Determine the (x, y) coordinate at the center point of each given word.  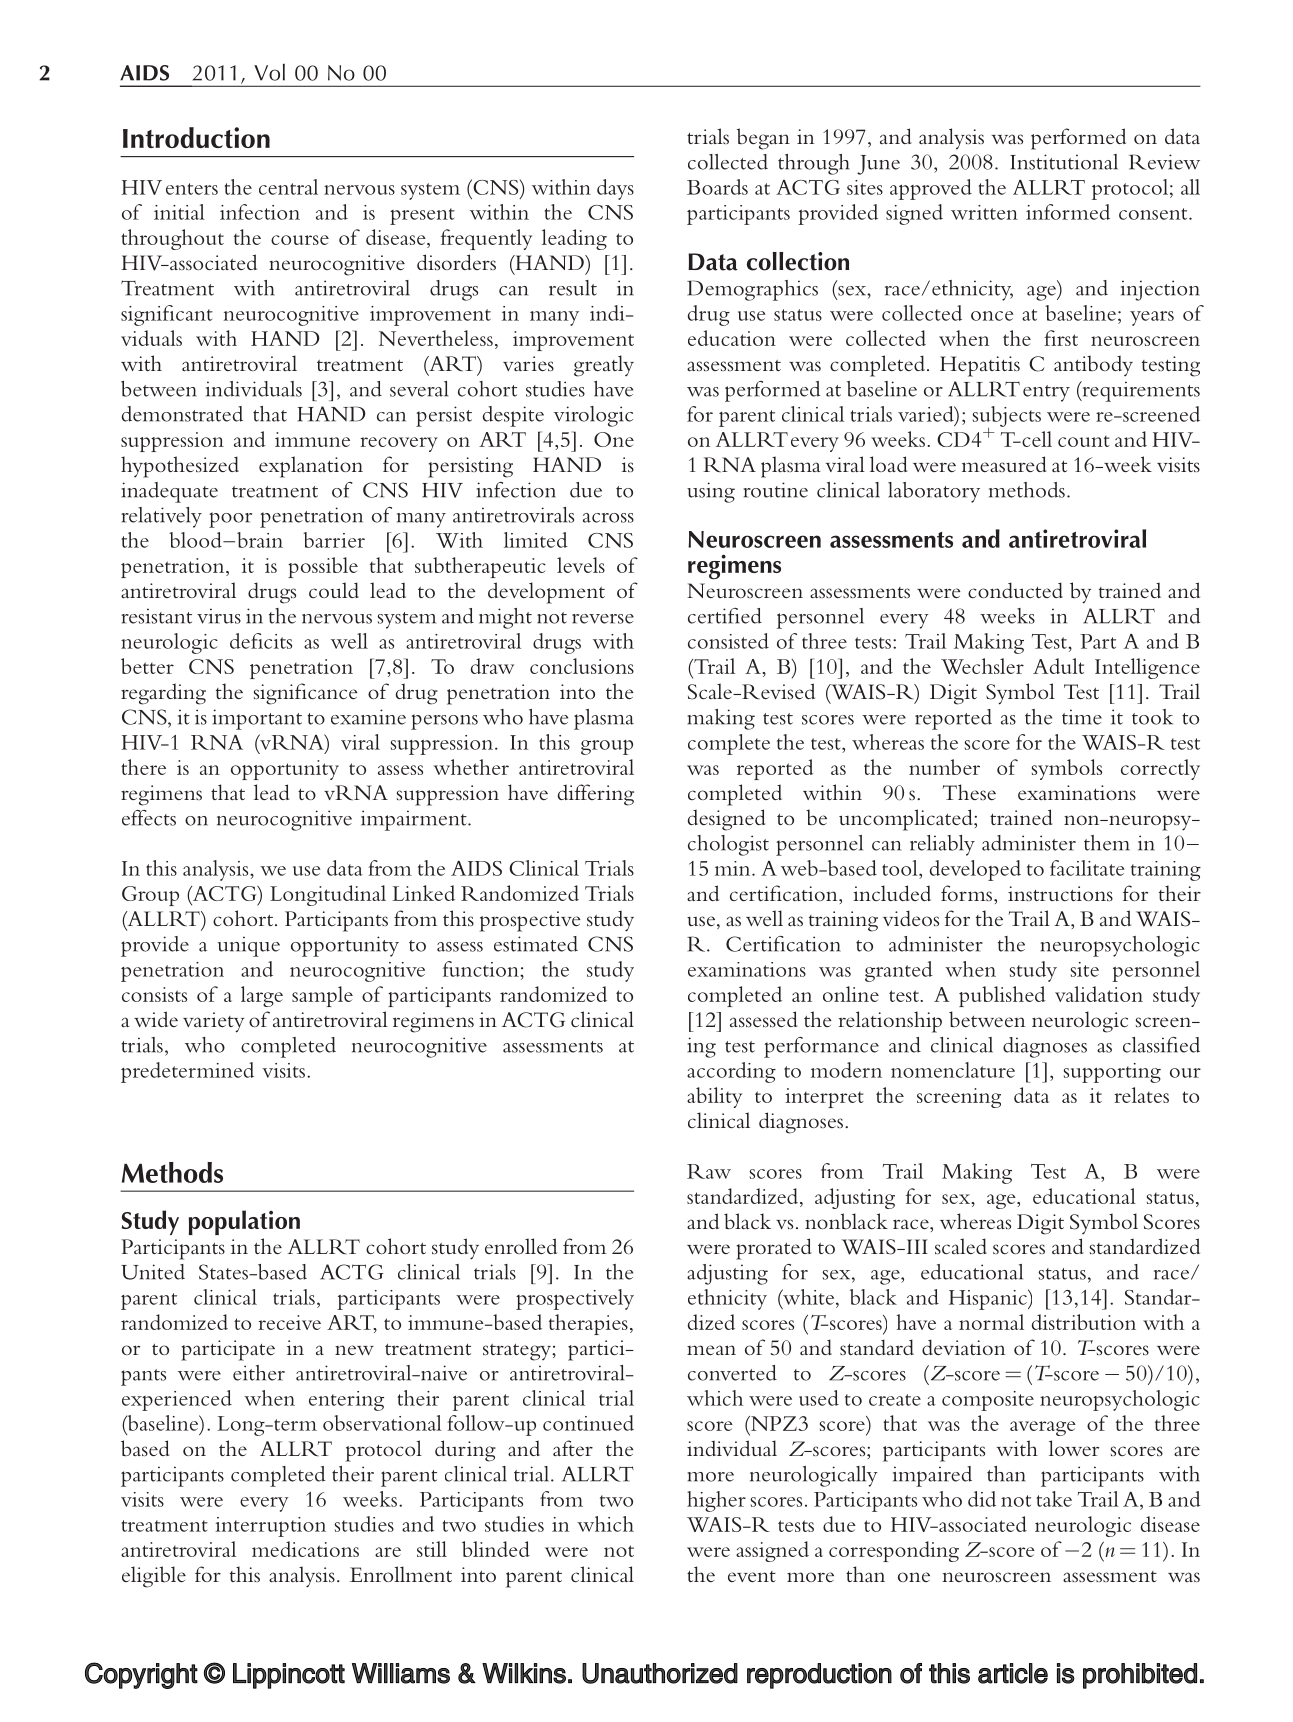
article (1013, 1673)
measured (1004, 464)
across (608, 518)
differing (596, 795)
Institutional (1064, 162)
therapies (588, 1324)
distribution (1083, 1322)
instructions (1060, 893)
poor (230, 520)
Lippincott (289, 1676)
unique (249, 946)
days (615, 189)
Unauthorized (660, 1673)
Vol (269, 72)
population (244, 1222)
